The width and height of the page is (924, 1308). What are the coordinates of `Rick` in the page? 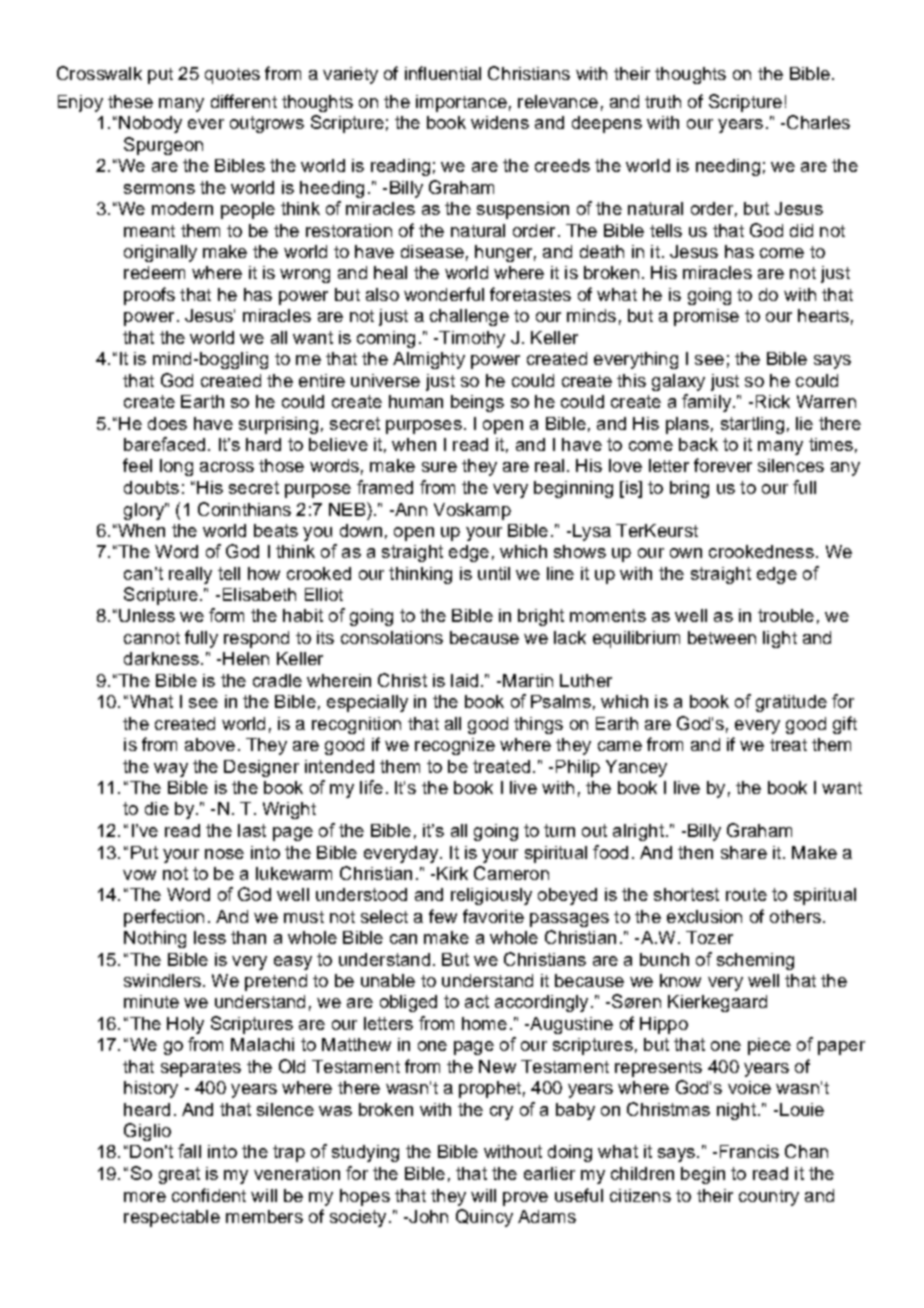 It's located at (773, 401).
